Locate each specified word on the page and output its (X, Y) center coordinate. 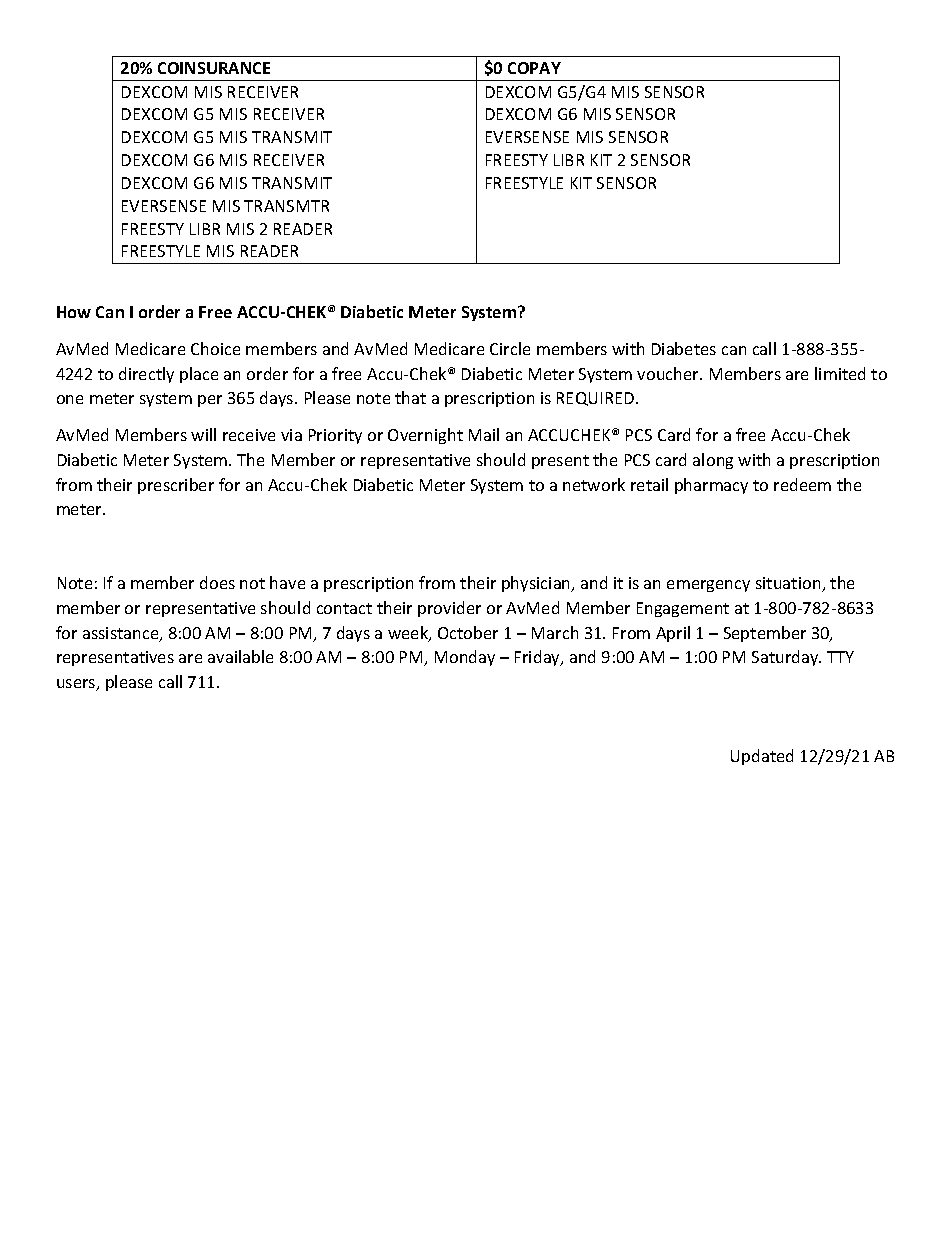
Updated (762, 757)
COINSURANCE (214, 68)
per (210, 401)
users (77, 685)
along (713, 461)
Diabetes (684, 348)
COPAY (534, 68)
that (410, 397)
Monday (465, 658)
